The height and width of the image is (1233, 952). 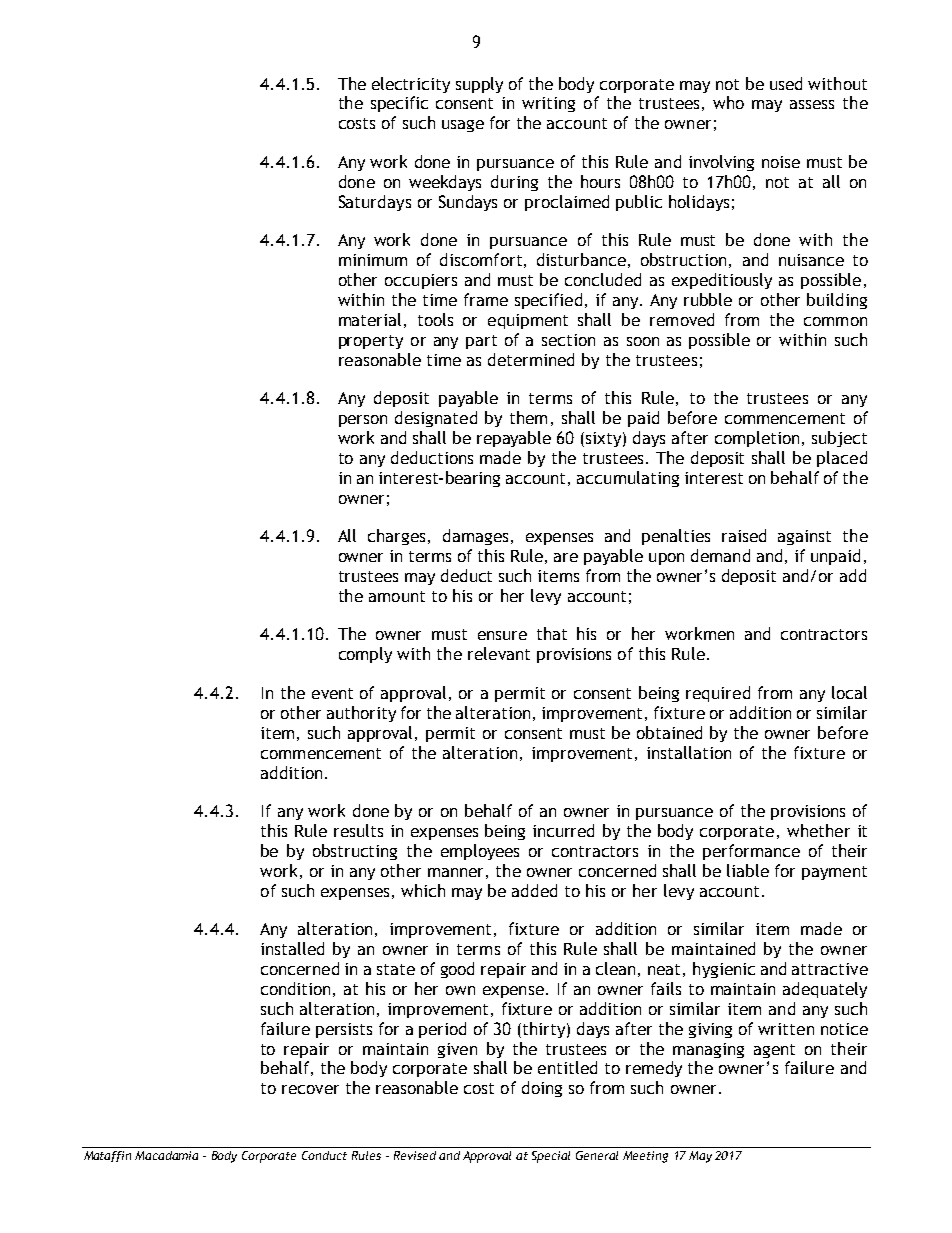 What do you see at coordinates (502, 635) in the image?
I see `ensure` at bounding box center [502, 635].
